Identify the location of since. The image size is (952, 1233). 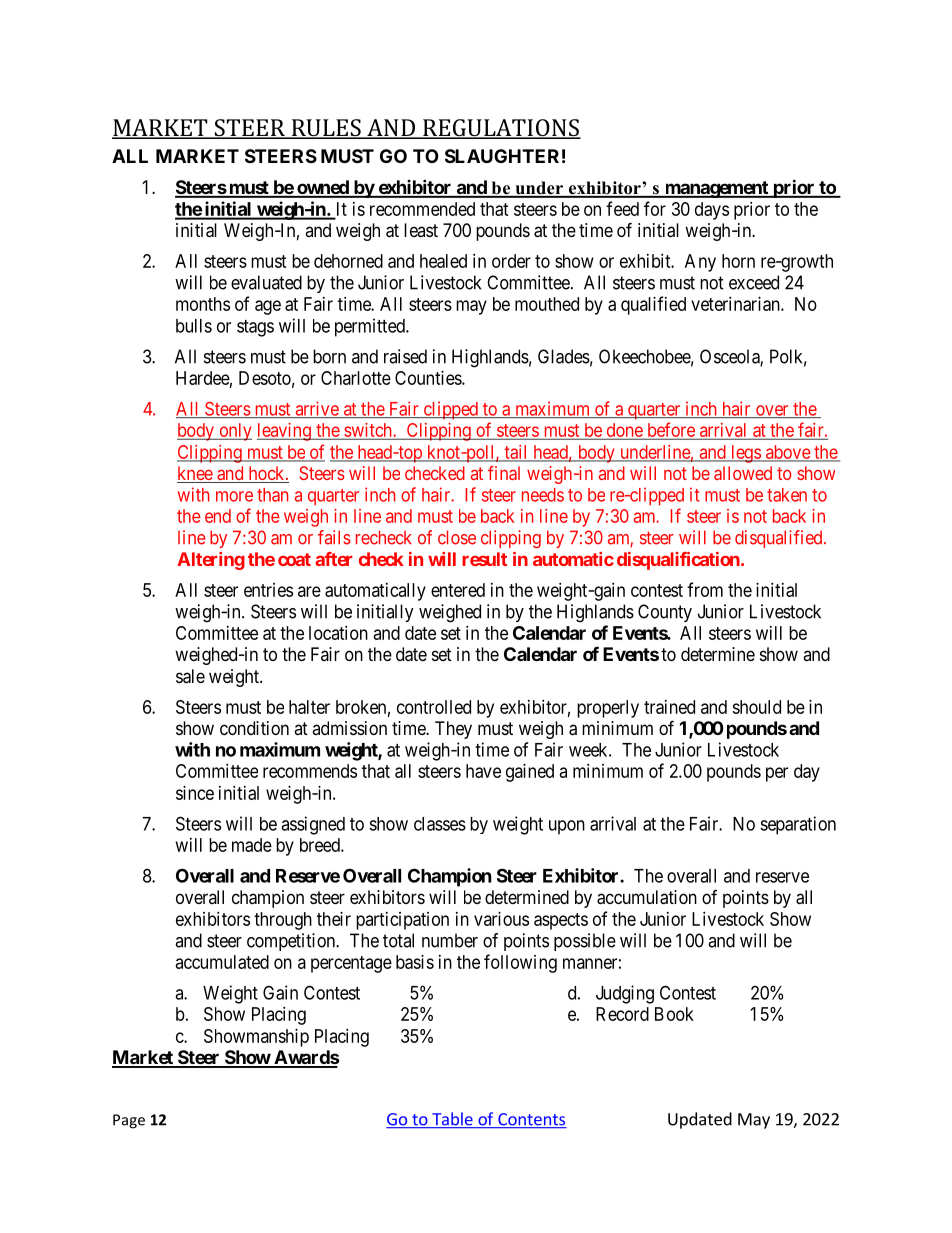
(195, 793).
